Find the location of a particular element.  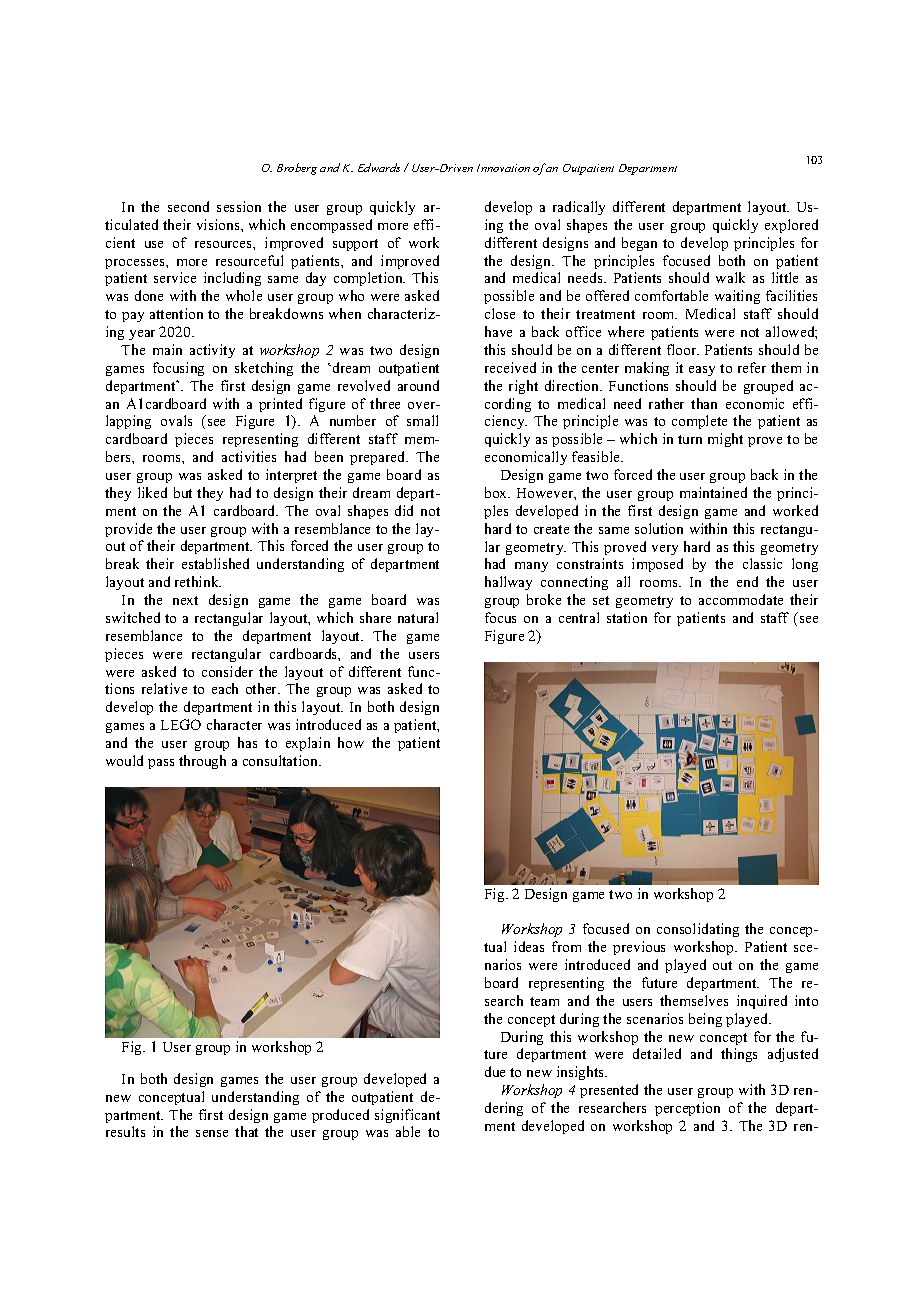

due is located at coordinates (495, 1071).
